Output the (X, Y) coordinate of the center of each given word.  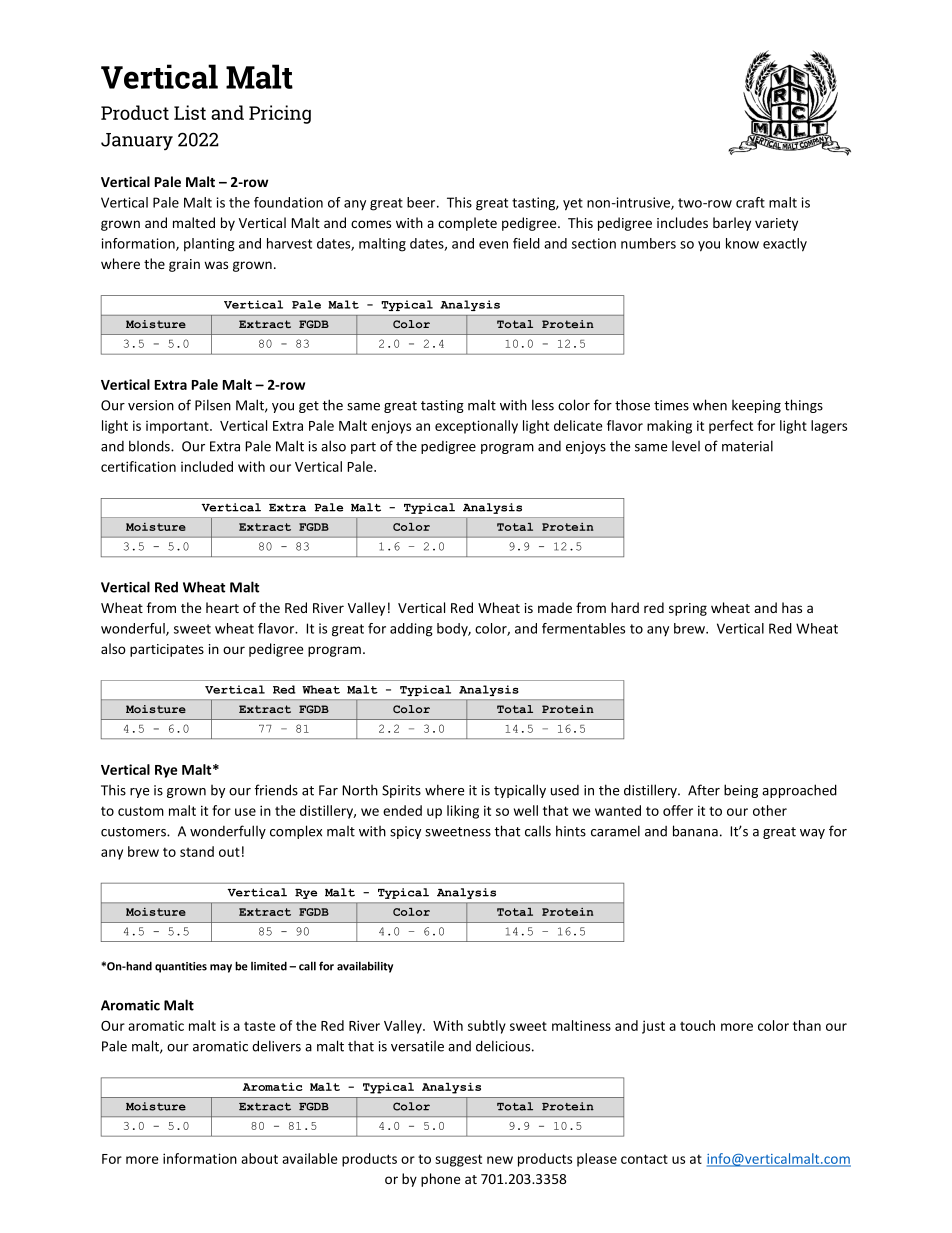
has (792, 607)
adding (411, 630)
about (259, 1158)
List (190, 112)
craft (750, 202)
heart (222, 607)
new (500, 1160)
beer (422, 202)
